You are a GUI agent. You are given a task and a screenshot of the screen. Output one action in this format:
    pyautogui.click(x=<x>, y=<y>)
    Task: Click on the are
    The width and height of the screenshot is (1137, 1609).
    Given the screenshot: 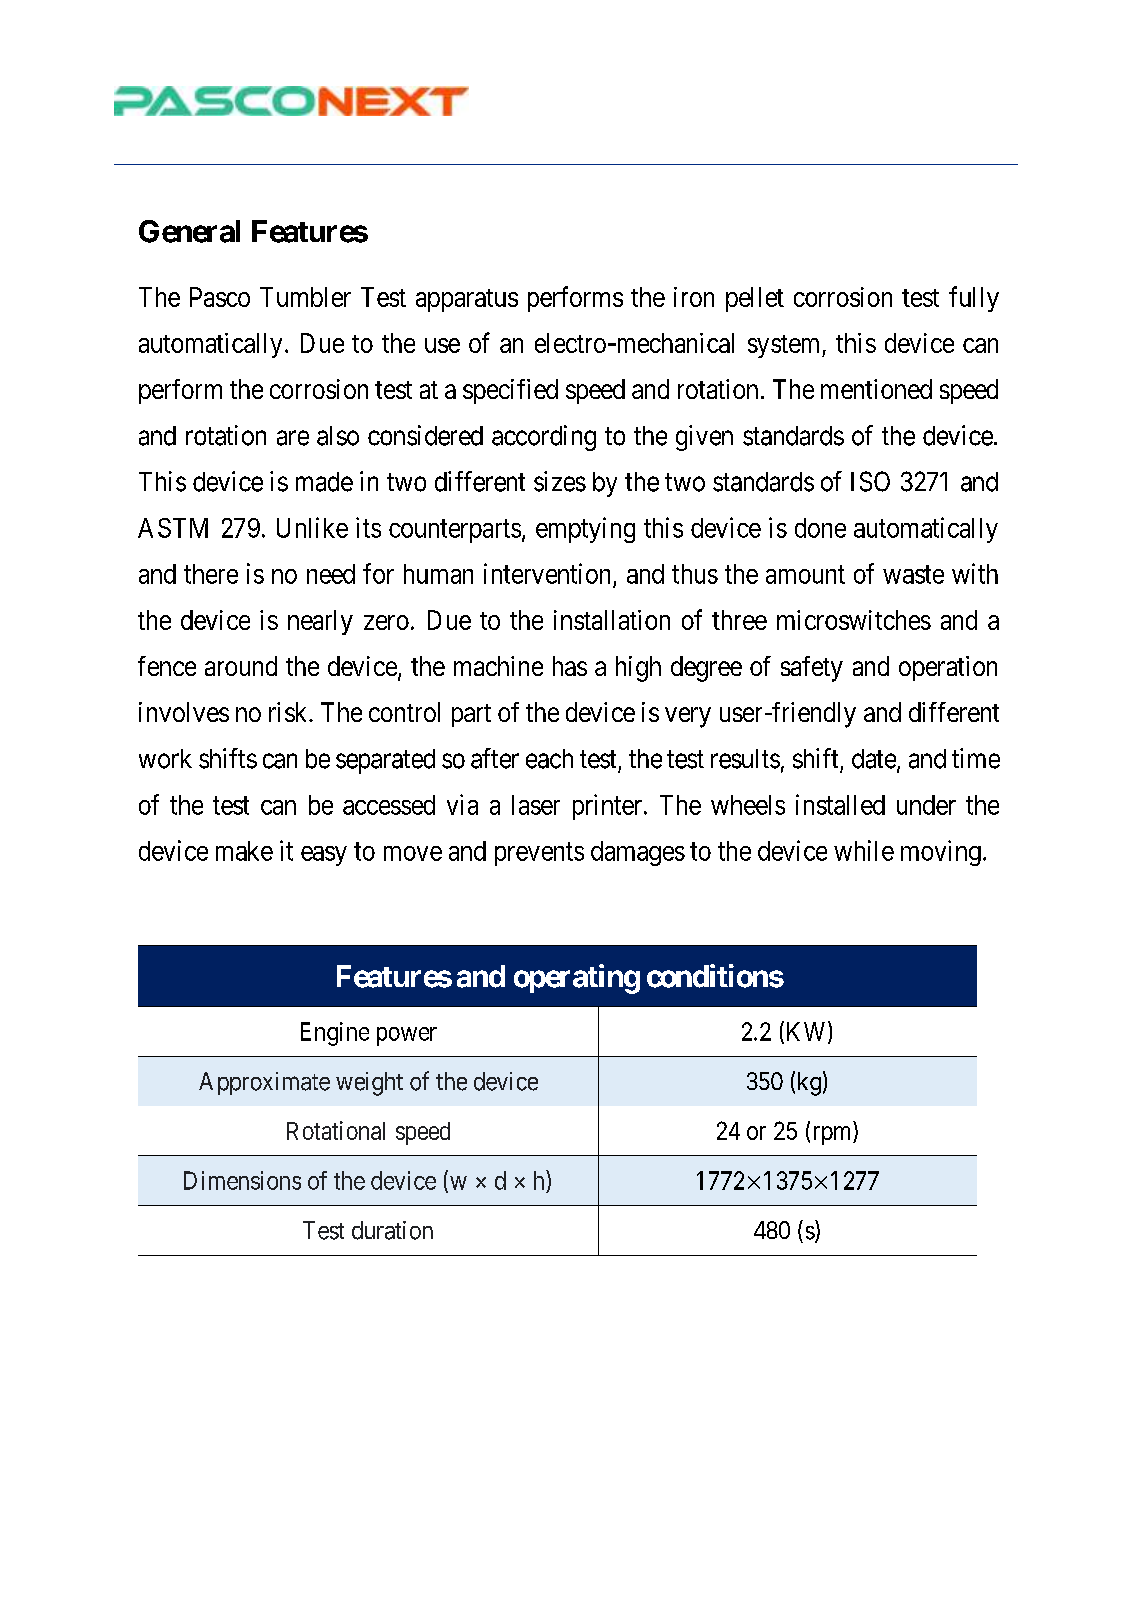 What is the action you would take?
    pyautogui.click(x=293, y=438)
